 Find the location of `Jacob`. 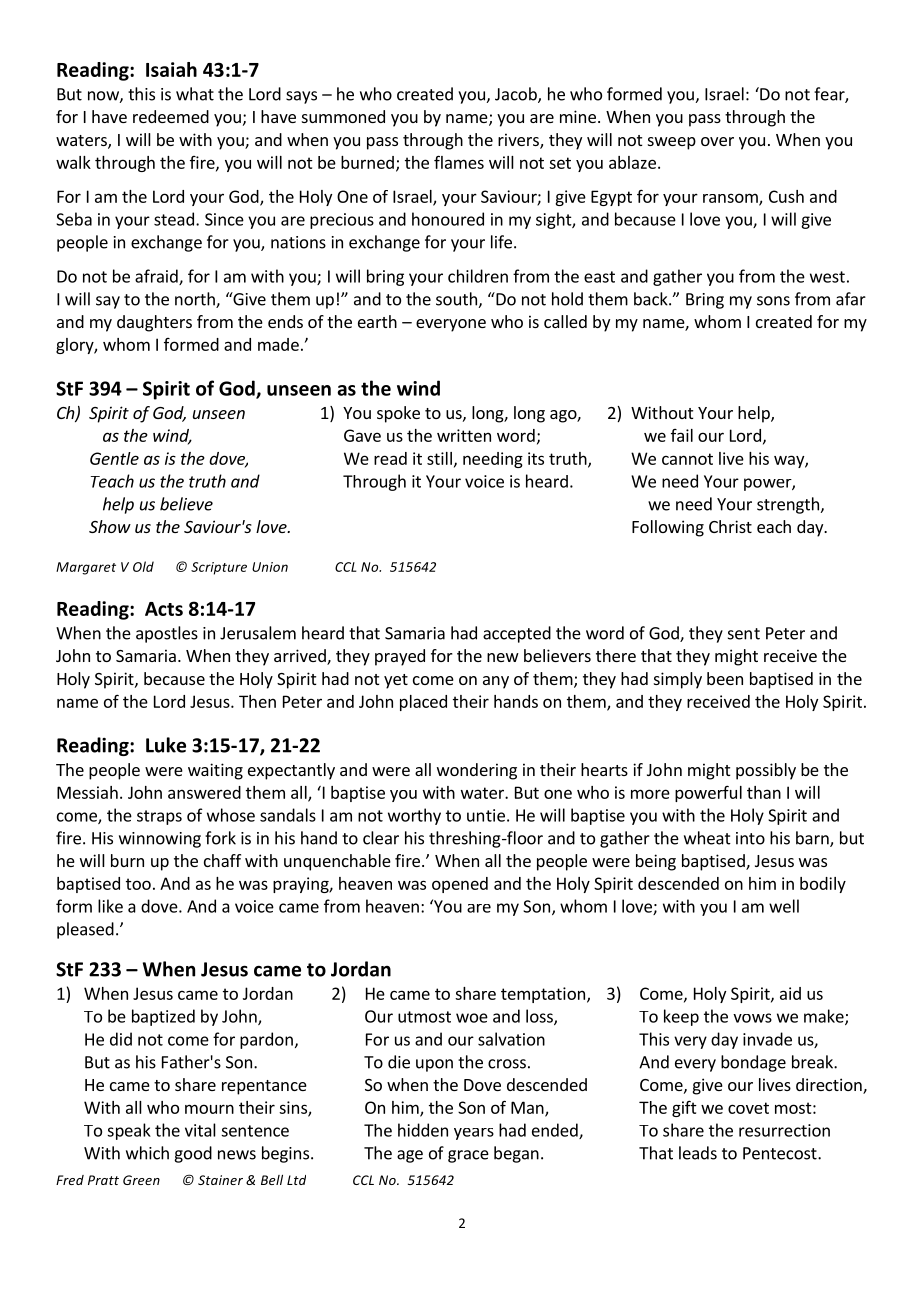

Jacob is located at coordinates (517, 95).
